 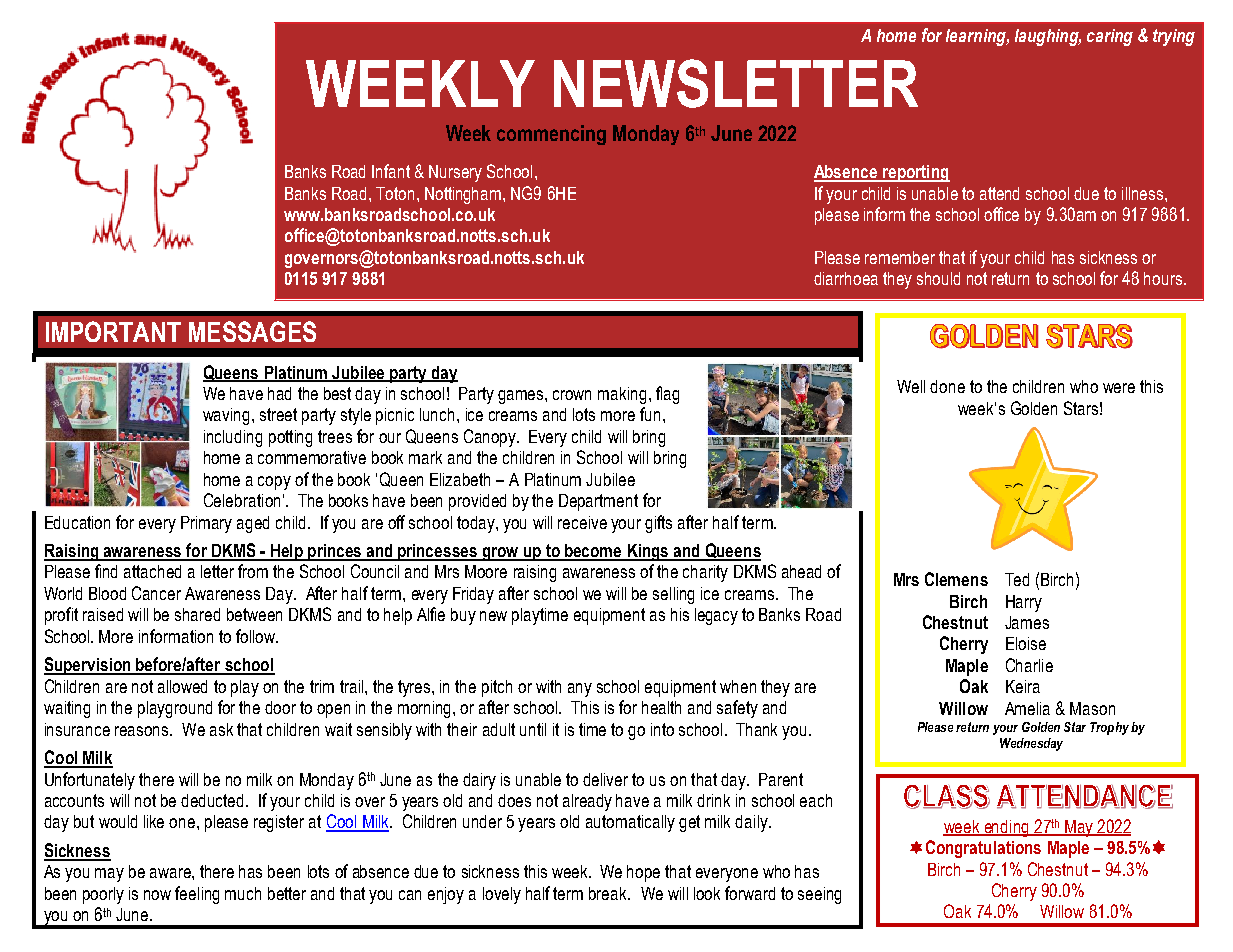 I want to click on were, so click(x=1119, y=388).
